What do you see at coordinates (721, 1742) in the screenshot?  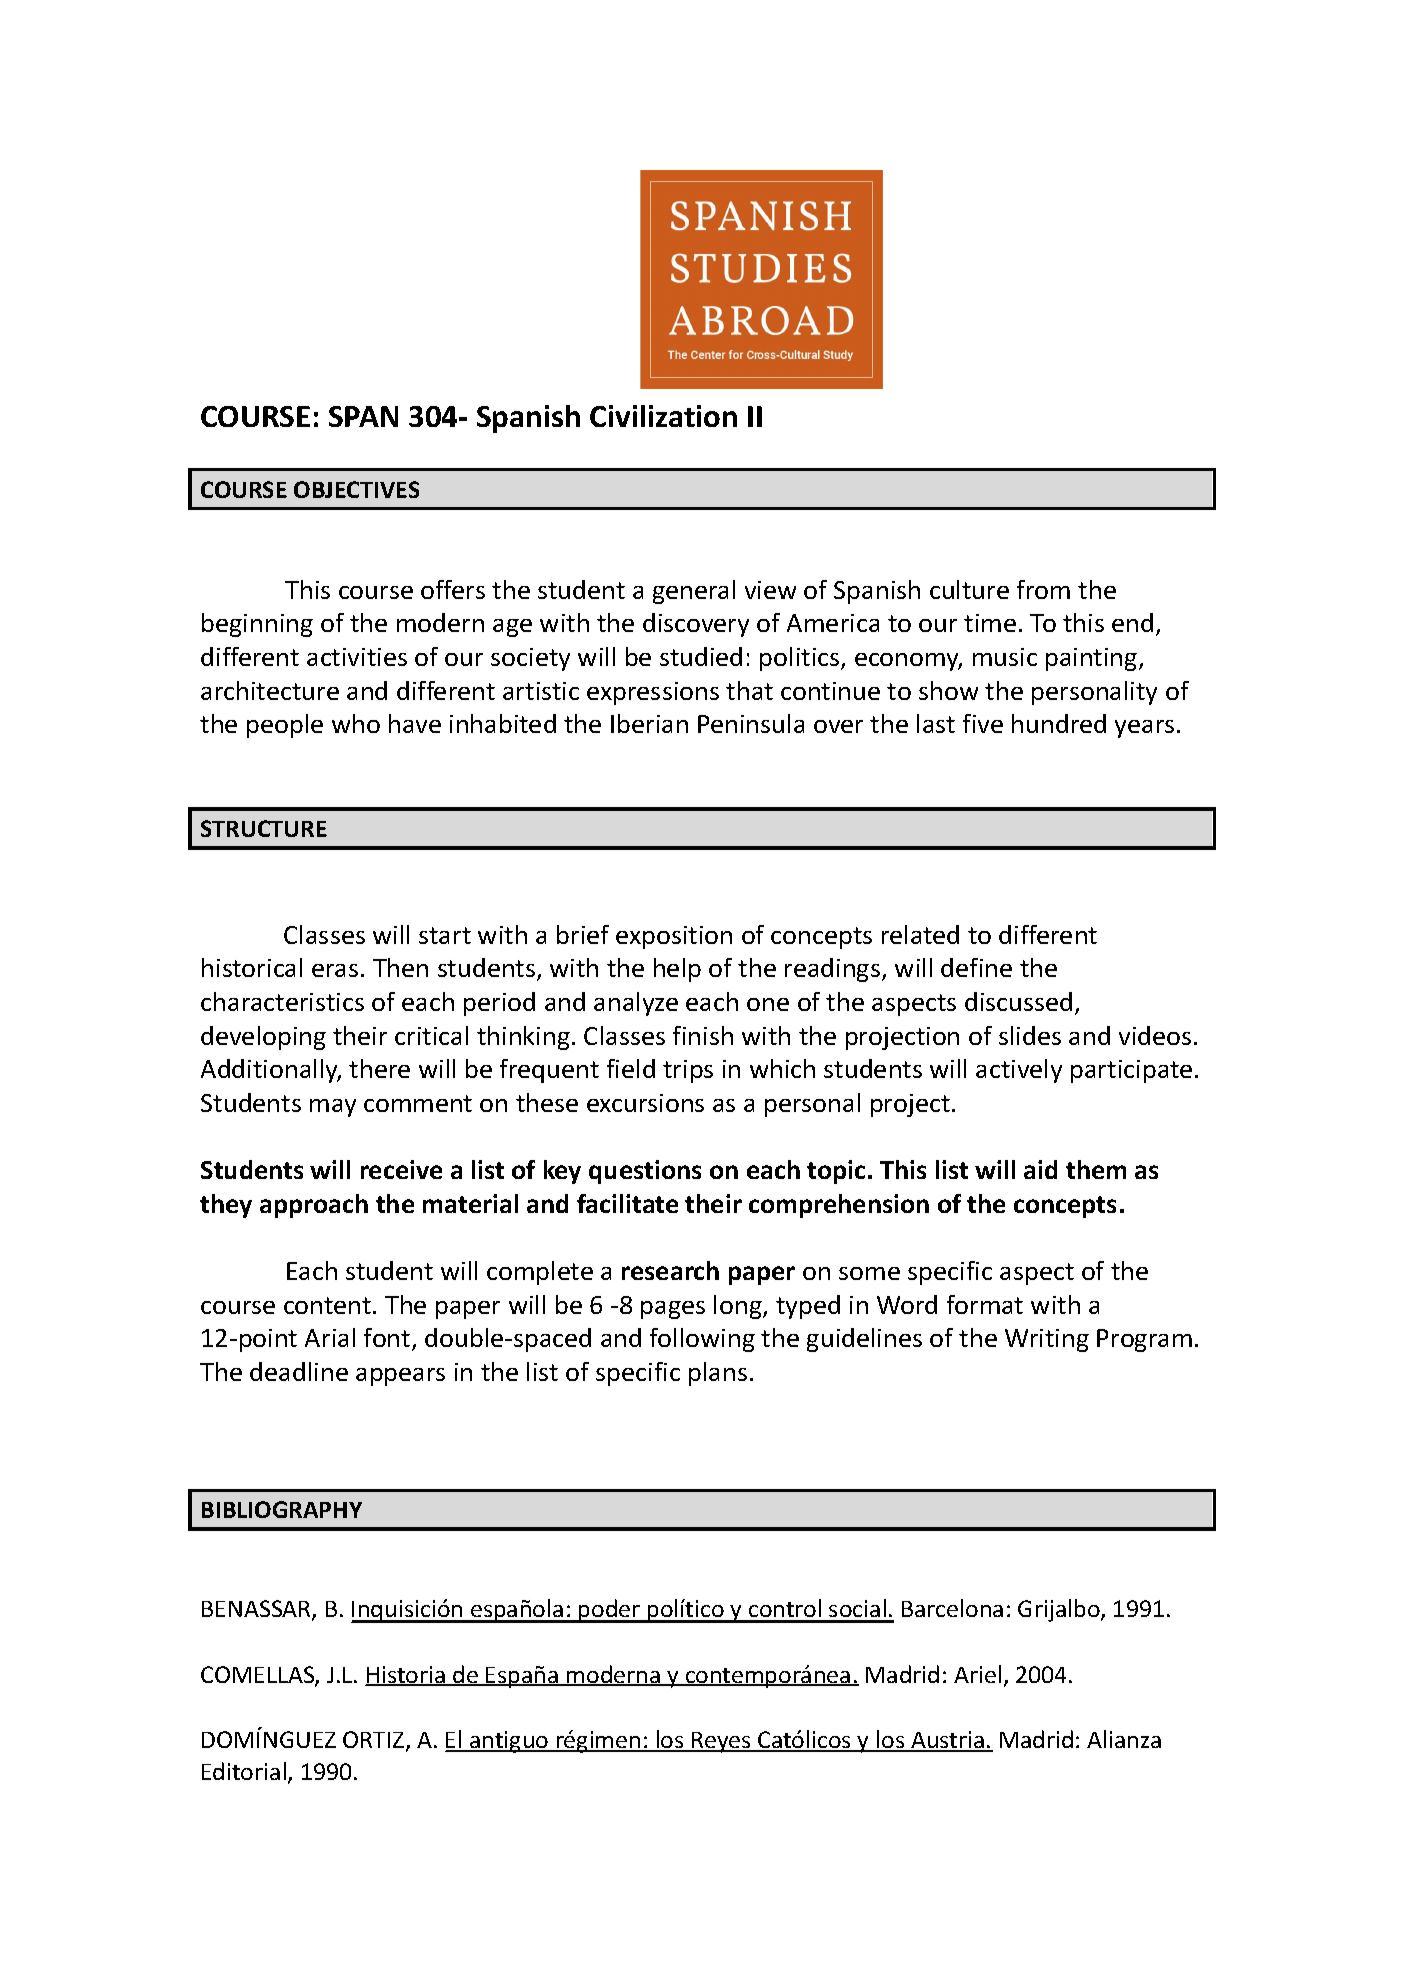 I see `Reyes` at bounding box center [721, 1742].
